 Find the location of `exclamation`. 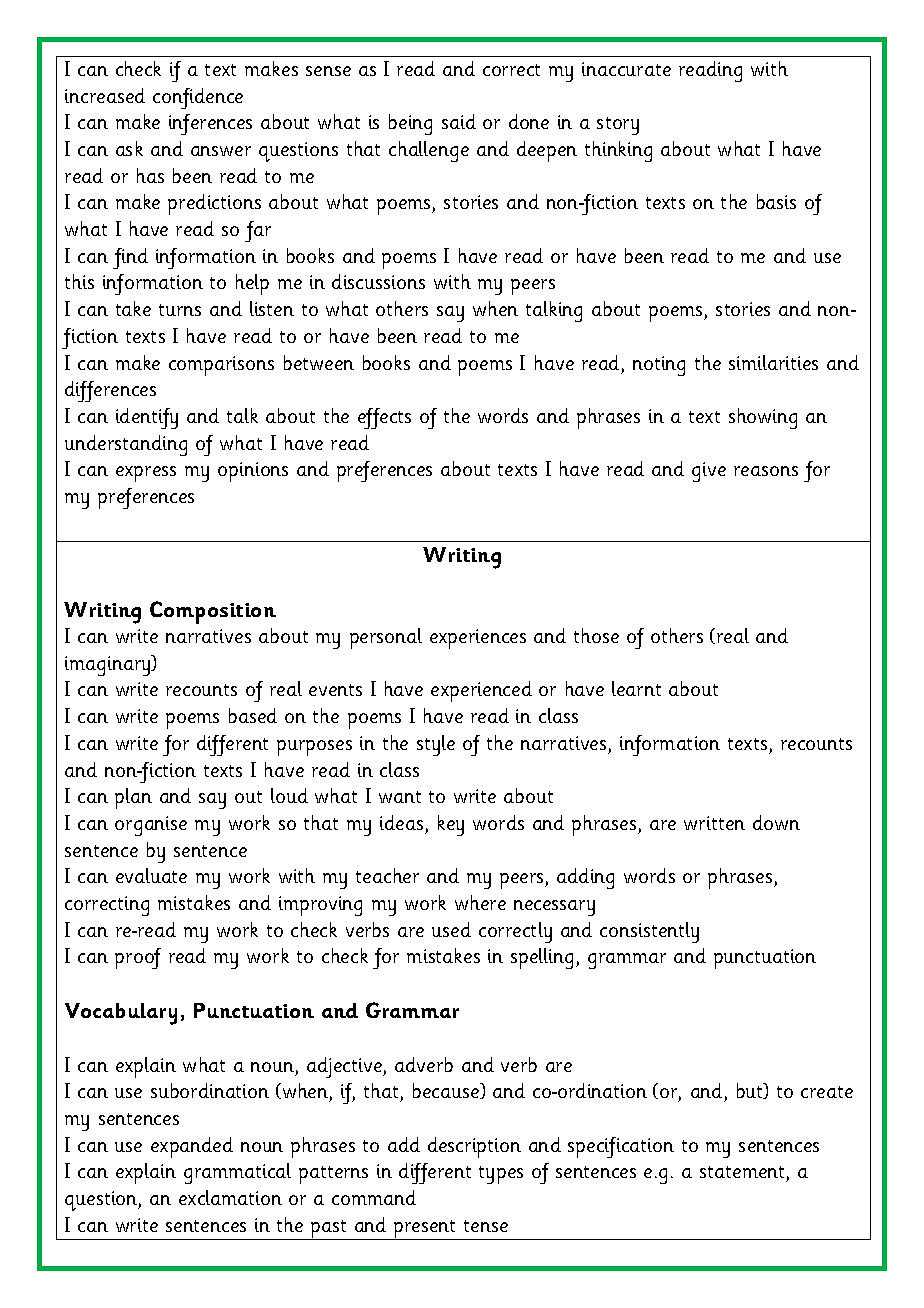

exclamation is located at coordinates (230, 1197).
